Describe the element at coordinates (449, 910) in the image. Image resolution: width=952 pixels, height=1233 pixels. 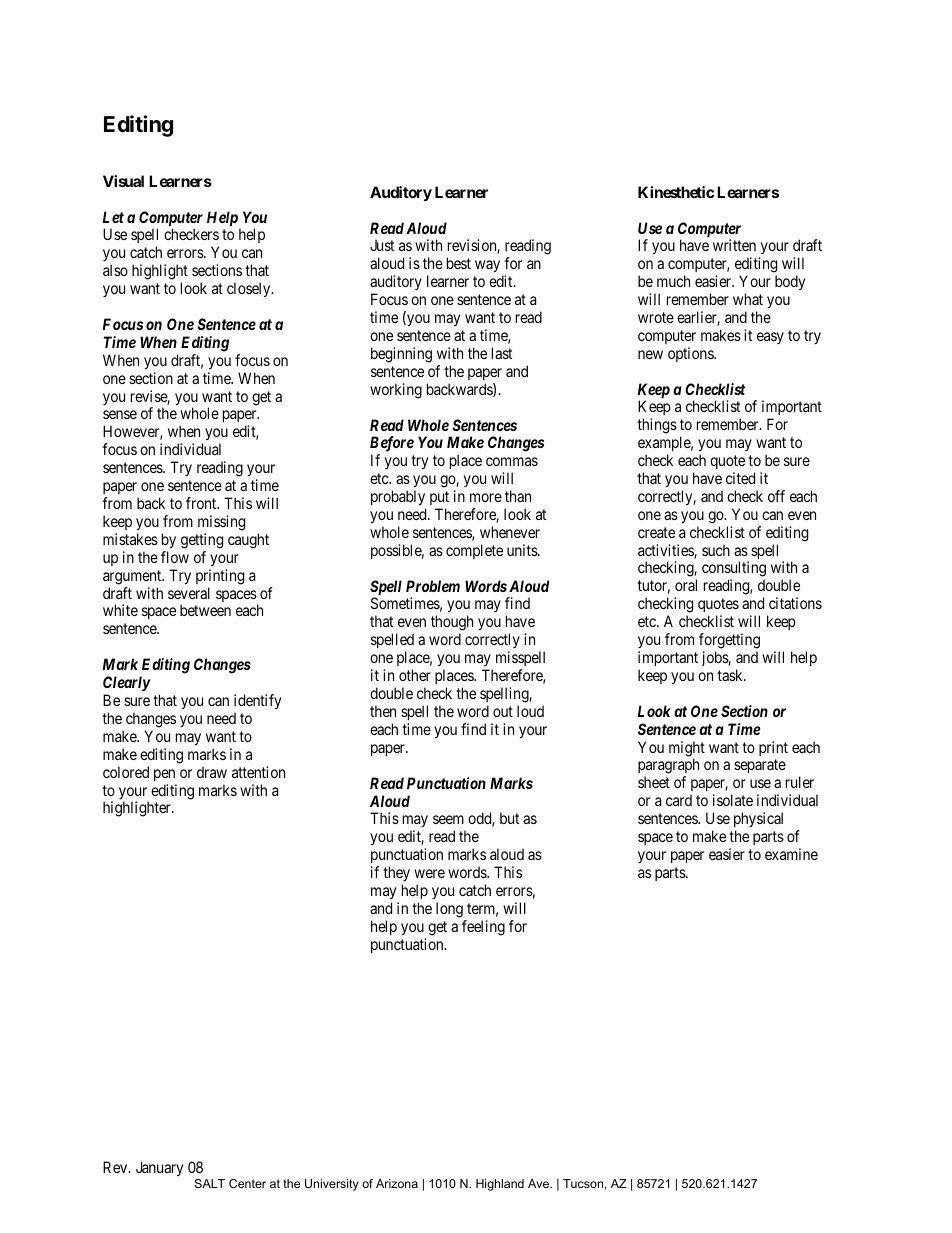
I see `long` at that location.
